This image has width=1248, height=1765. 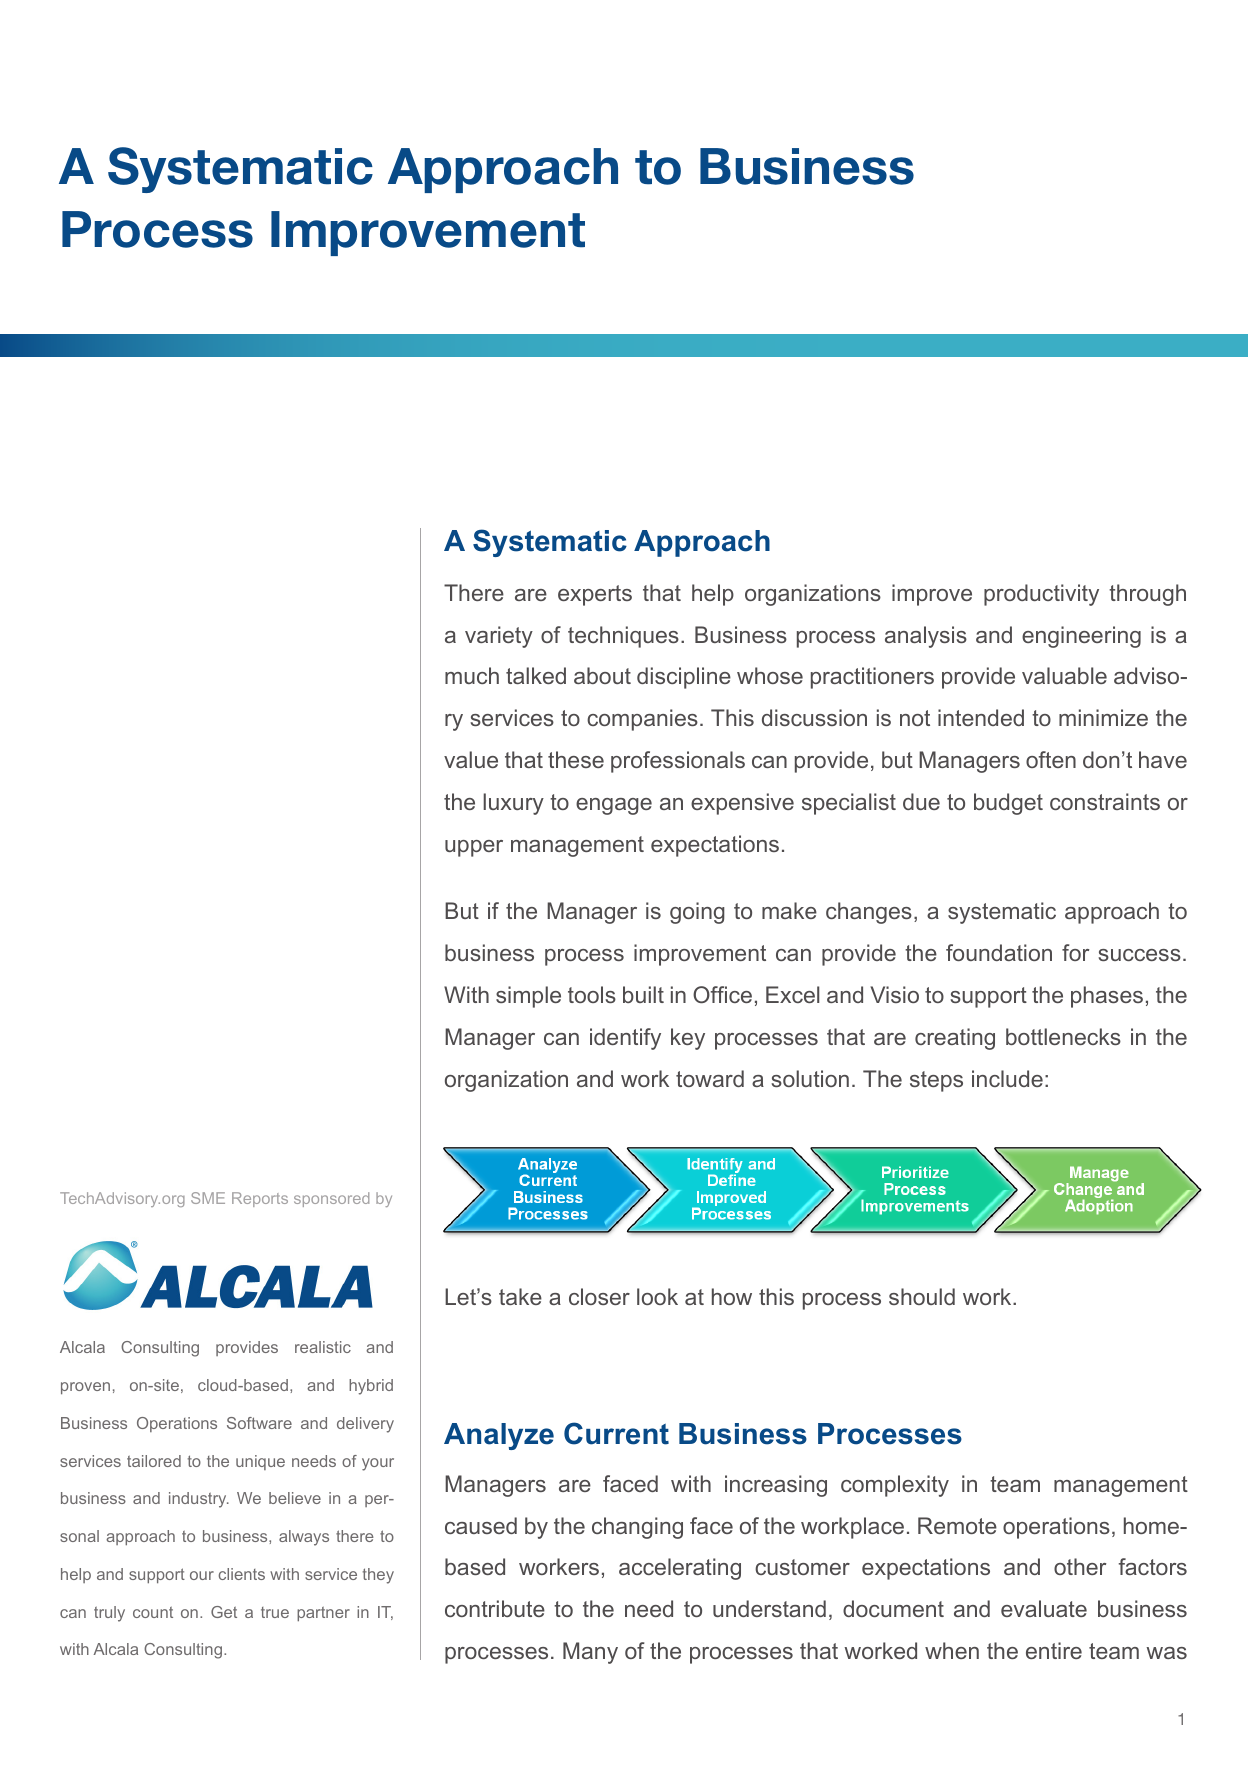 What do you see at coordinates (323, 1347) in the image?
I see `realistic` at bounding box center [323, 1347].
